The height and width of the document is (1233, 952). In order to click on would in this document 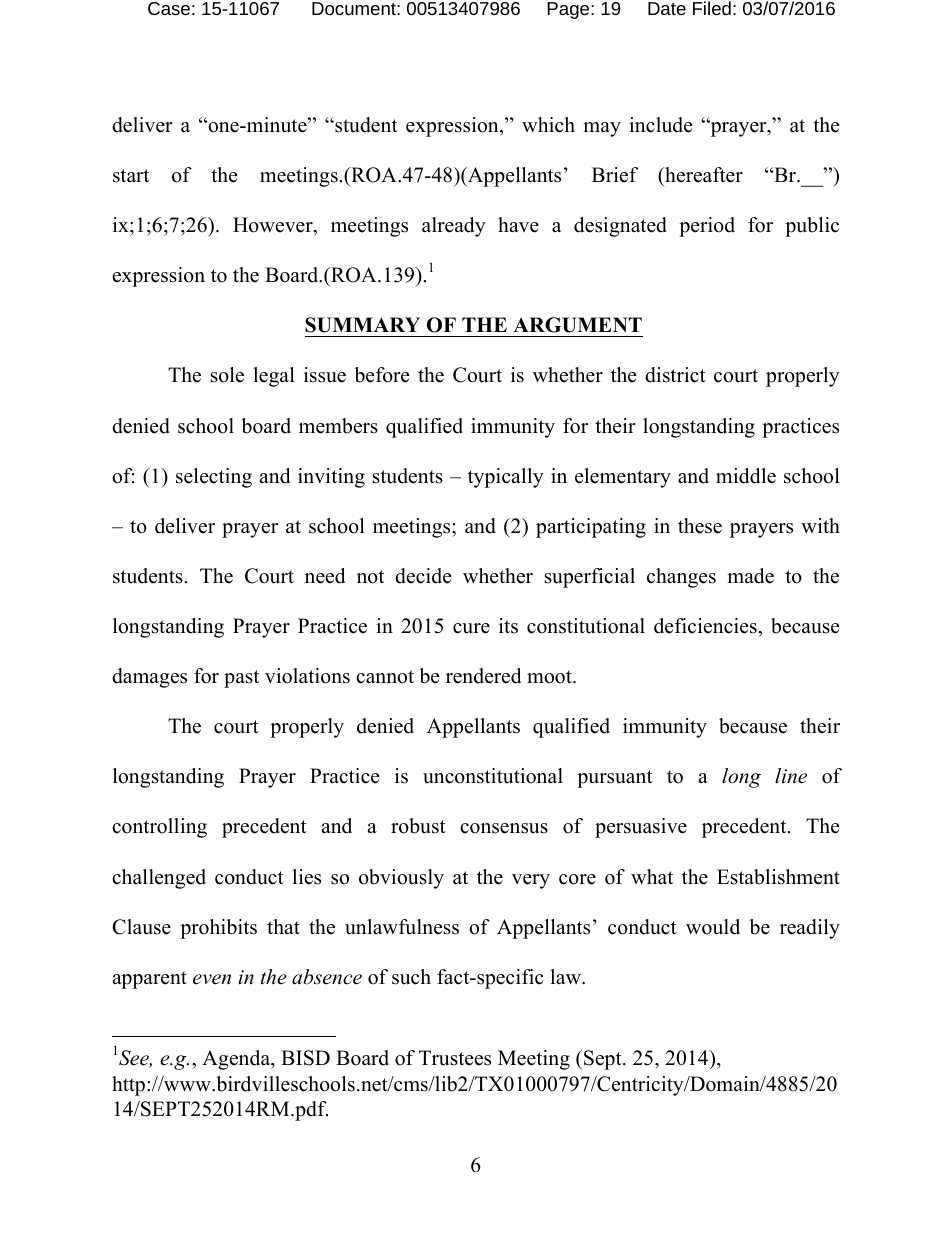, I will do `click(713, 927)`.
